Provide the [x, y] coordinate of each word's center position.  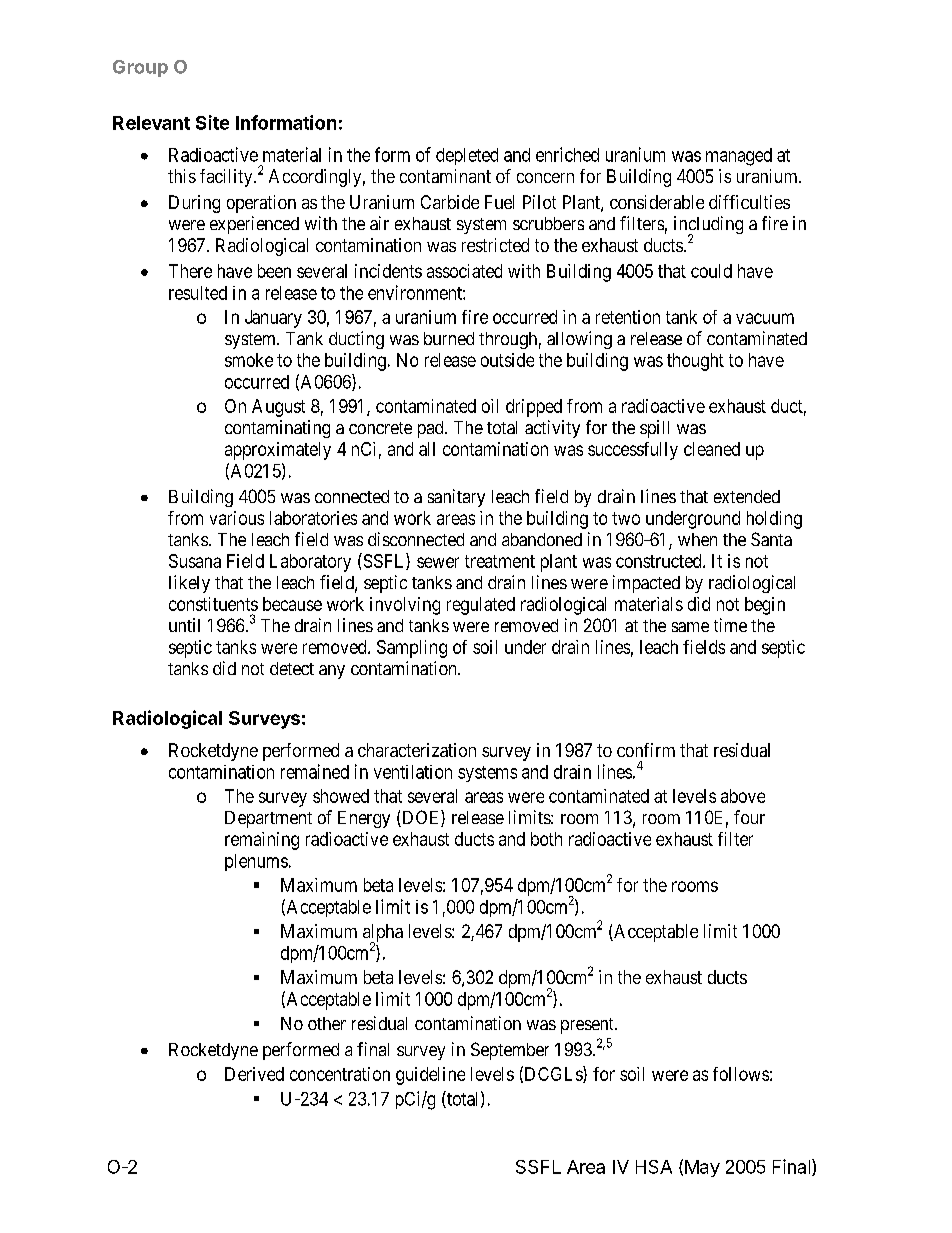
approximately [278, 451]
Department [268, 819]
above [743, 796]
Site [212, 122]
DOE [421, 818]
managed [739, 157]
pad [432, 429]
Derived [254, 1074]
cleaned [712, 449]
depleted [467, 156]
